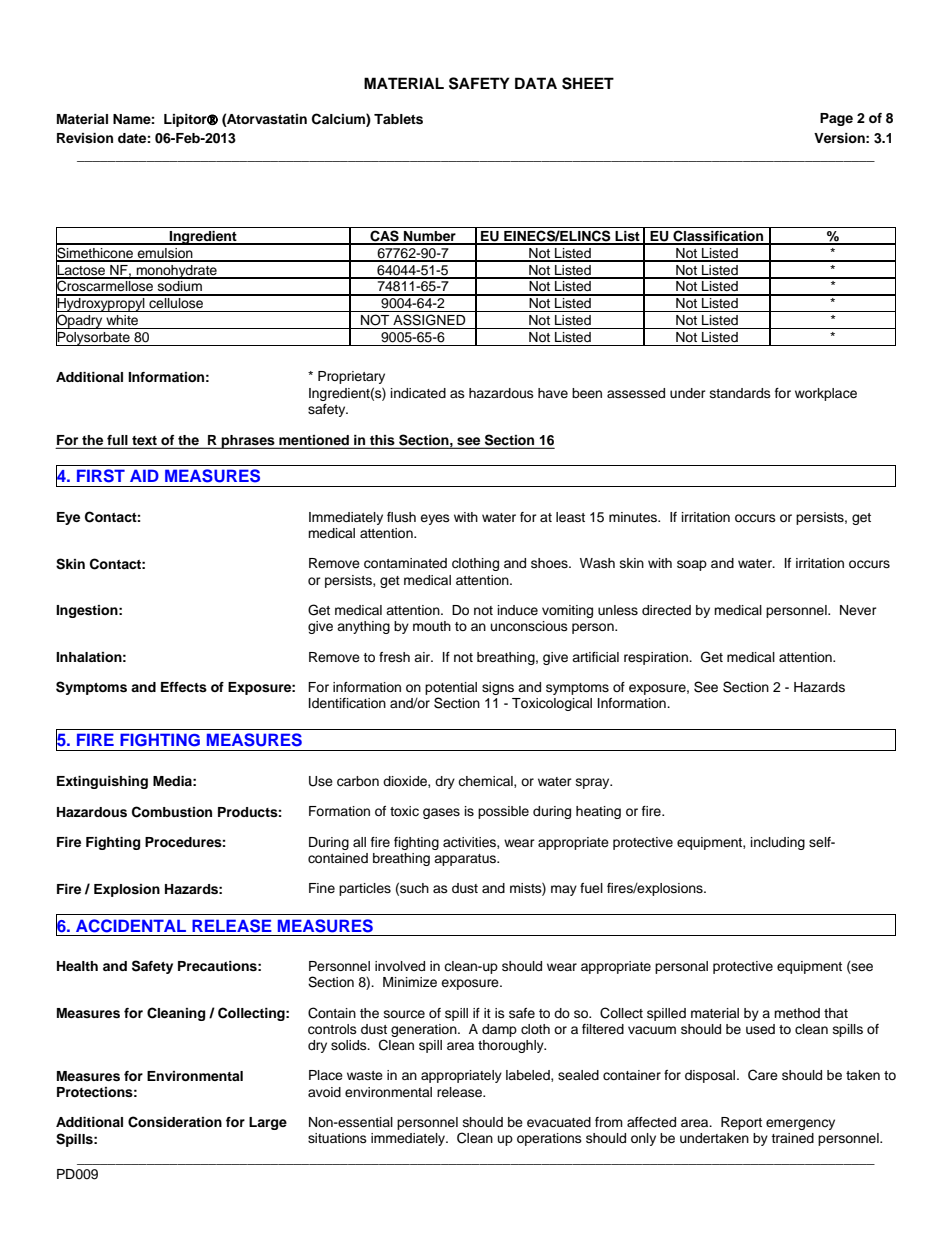  Describe the element at coordinates (536, 83) in the screenshot. I see `DATA` at that location.
